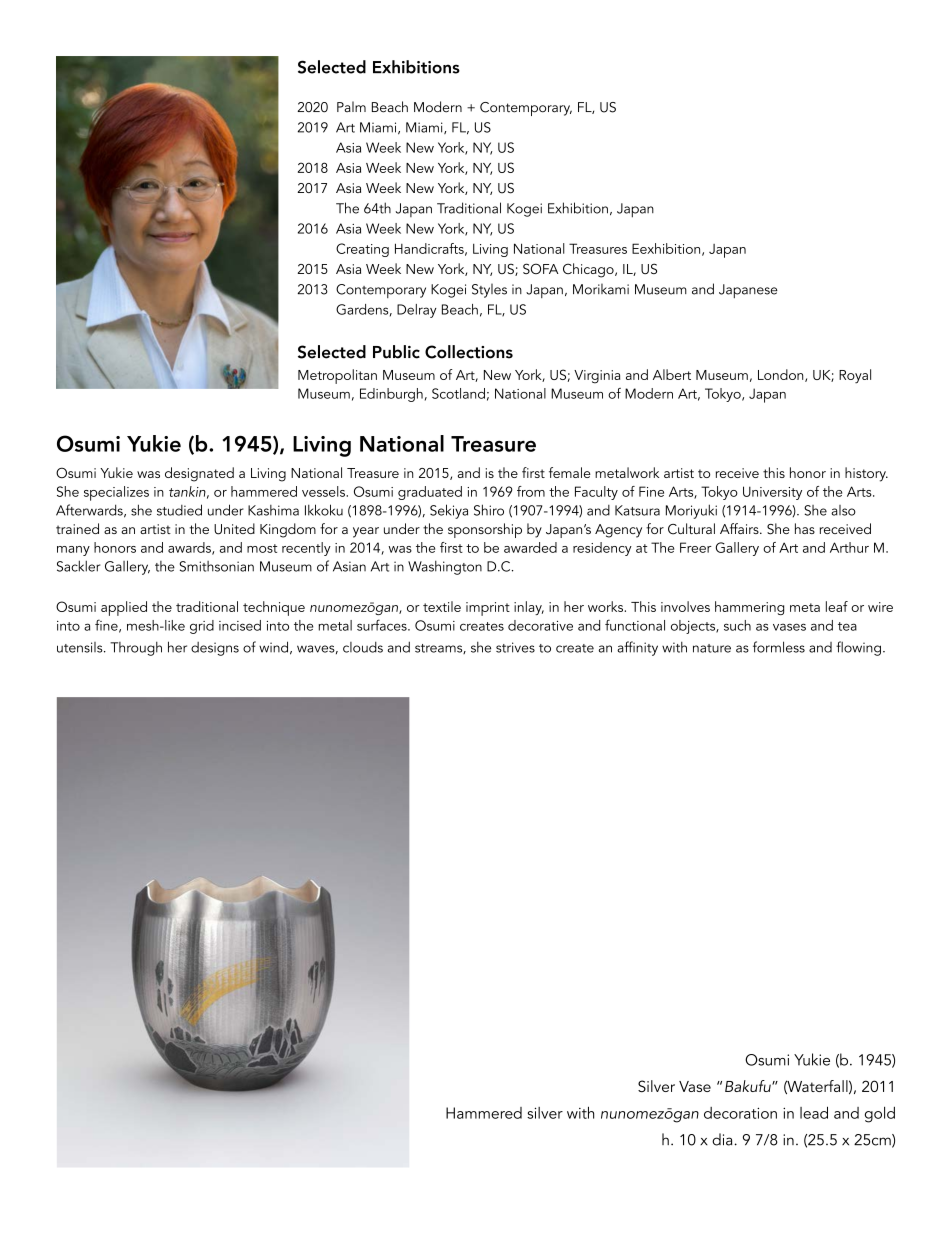 This page has width=952, height=1233. Describe the element at coordinates (362, 250) in the page. I see `Creating` at that location.
